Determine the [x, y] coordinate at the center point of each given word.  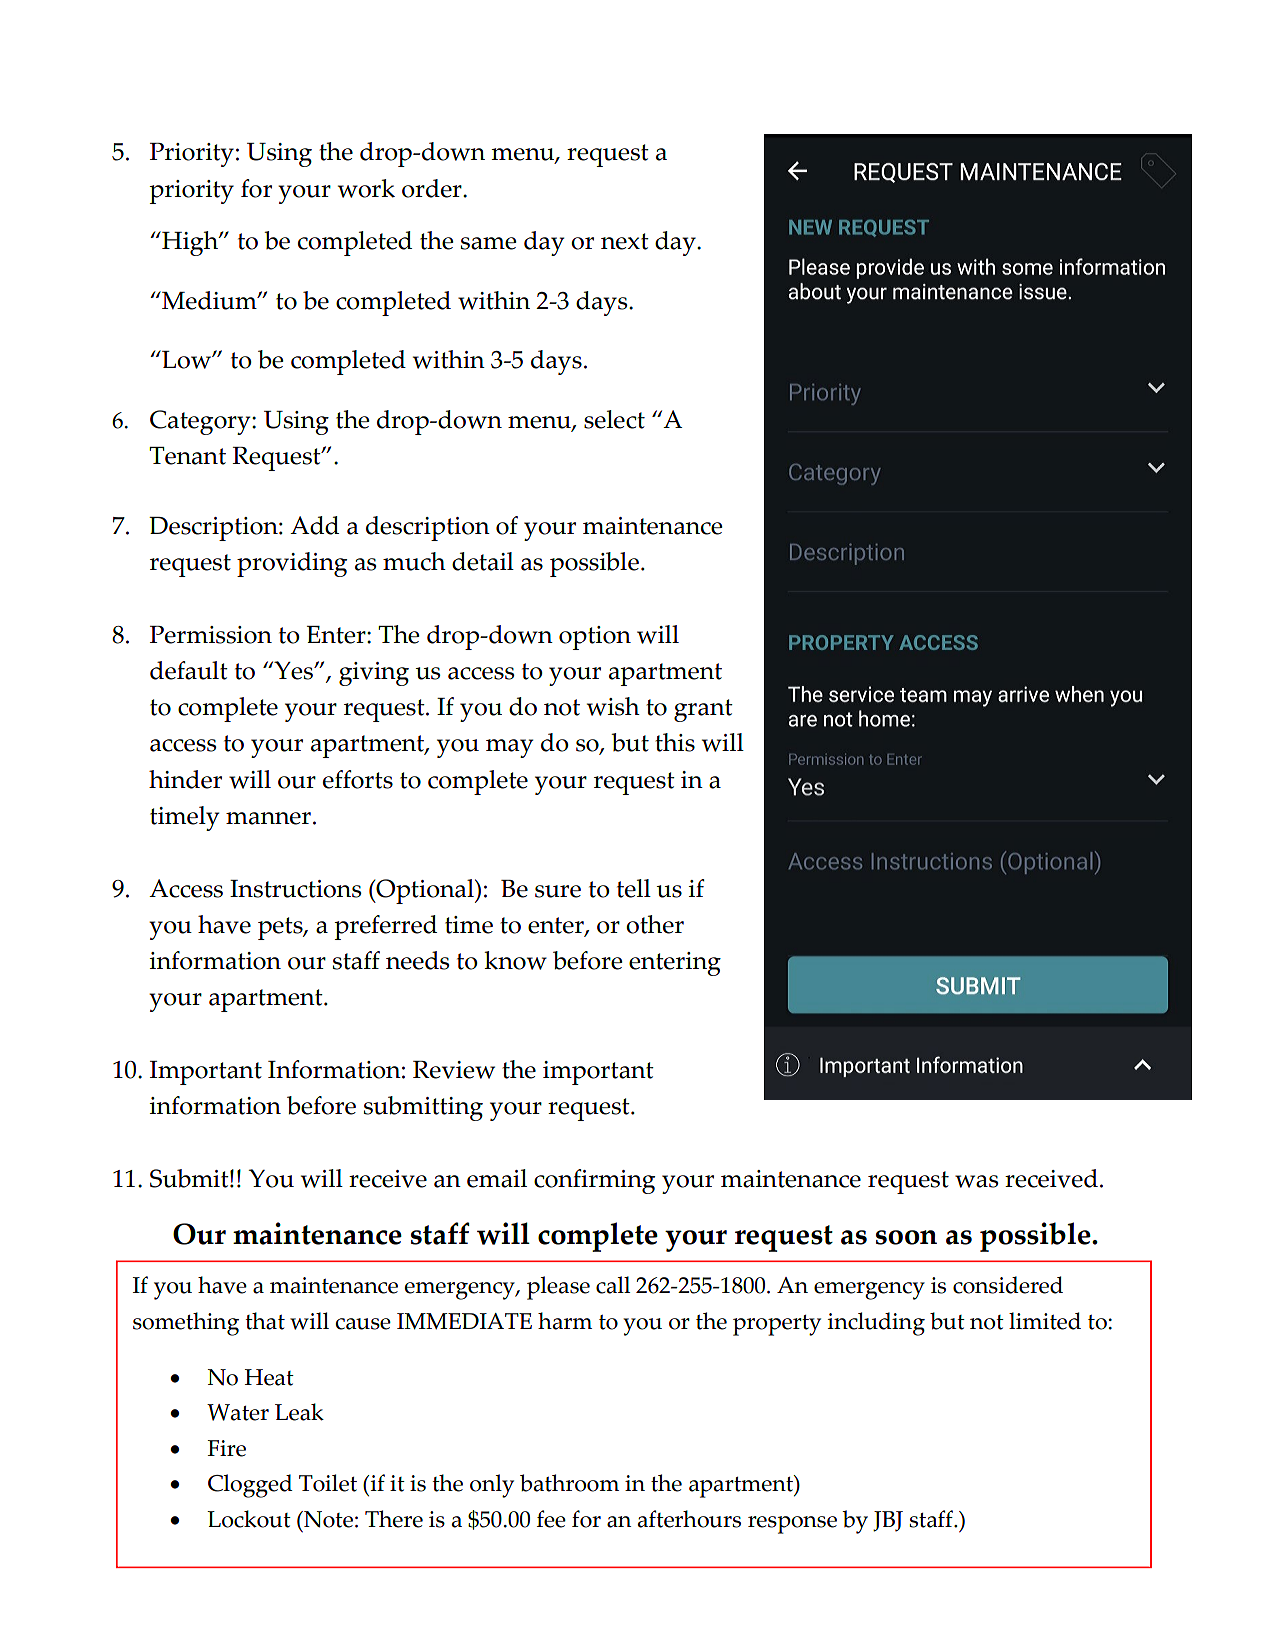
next [625, 241]
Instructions [296, 889]
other [655, 924]
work [366, 188]
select [614, 419]
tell [634, 888]
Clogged [250, 1486]
